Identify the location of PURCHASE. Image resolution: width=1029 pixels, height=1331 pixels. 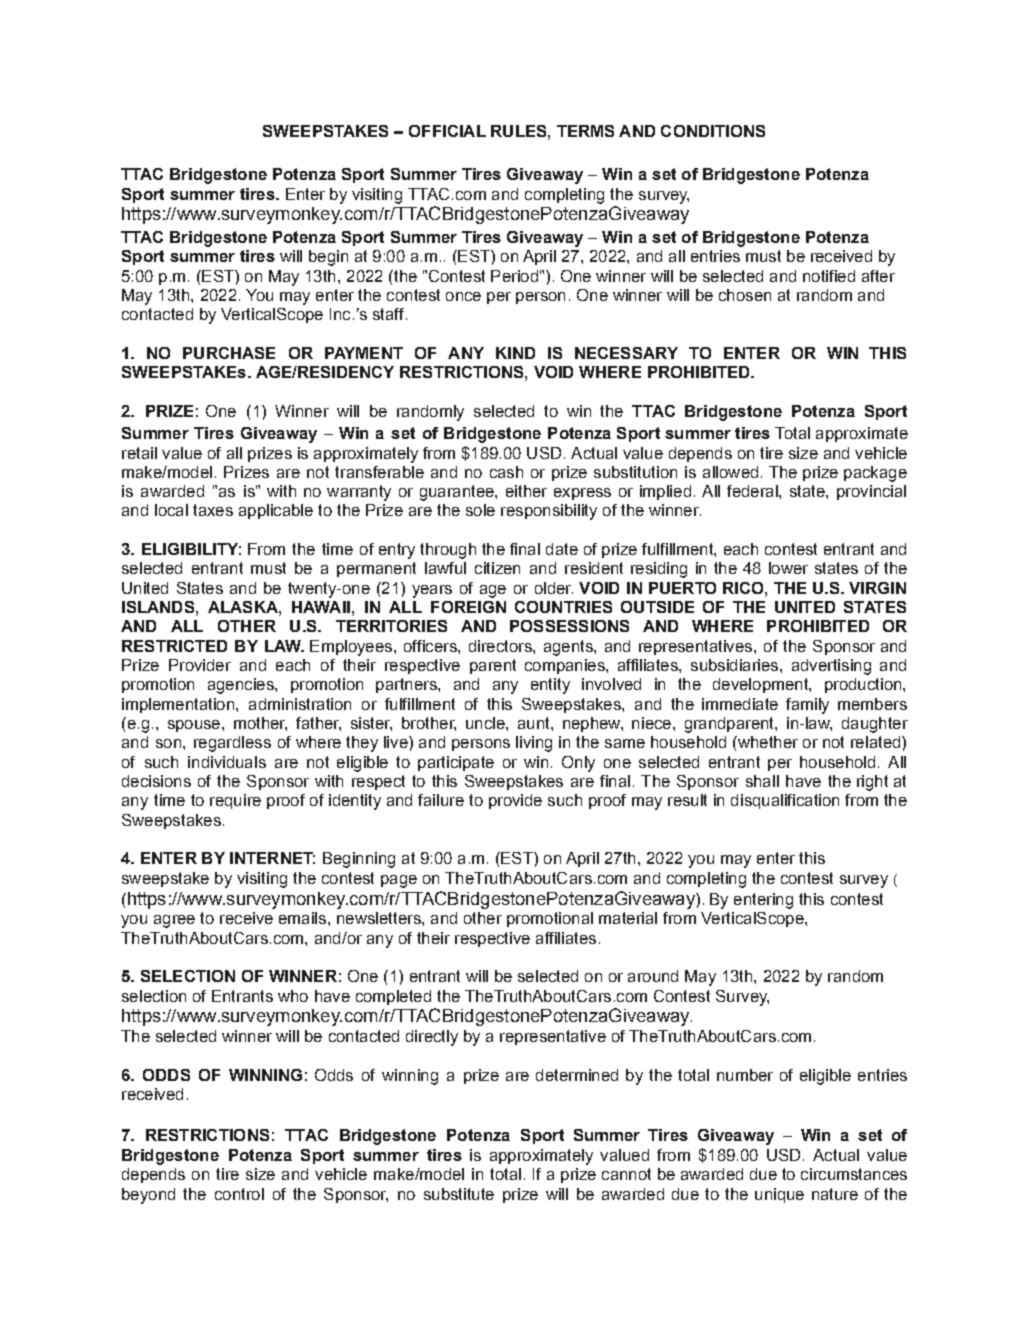
(229, 353).
